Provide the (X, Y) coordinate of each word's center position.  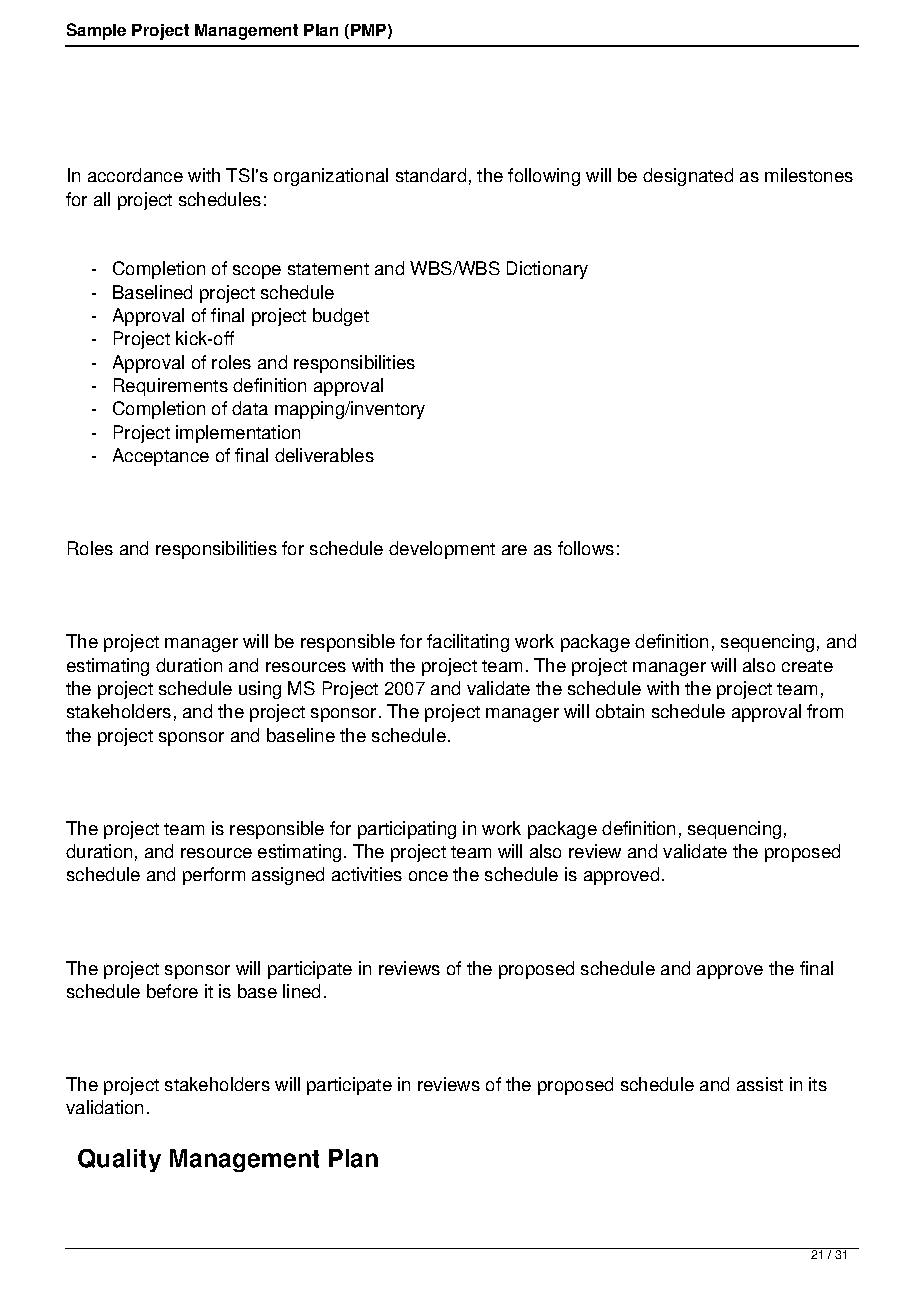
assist (760, 1084)
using (260, 690)
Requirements (171, 387)
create (807, 666)
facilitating (468, 643)
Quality (119, 1160)
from (825, 711)
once (428, 876)
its (818, 1084)
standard (431, 175)
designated (688, 177)
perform (214, 876)
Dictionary (547, 270)
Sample (96, 31)
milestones (809, 175)
